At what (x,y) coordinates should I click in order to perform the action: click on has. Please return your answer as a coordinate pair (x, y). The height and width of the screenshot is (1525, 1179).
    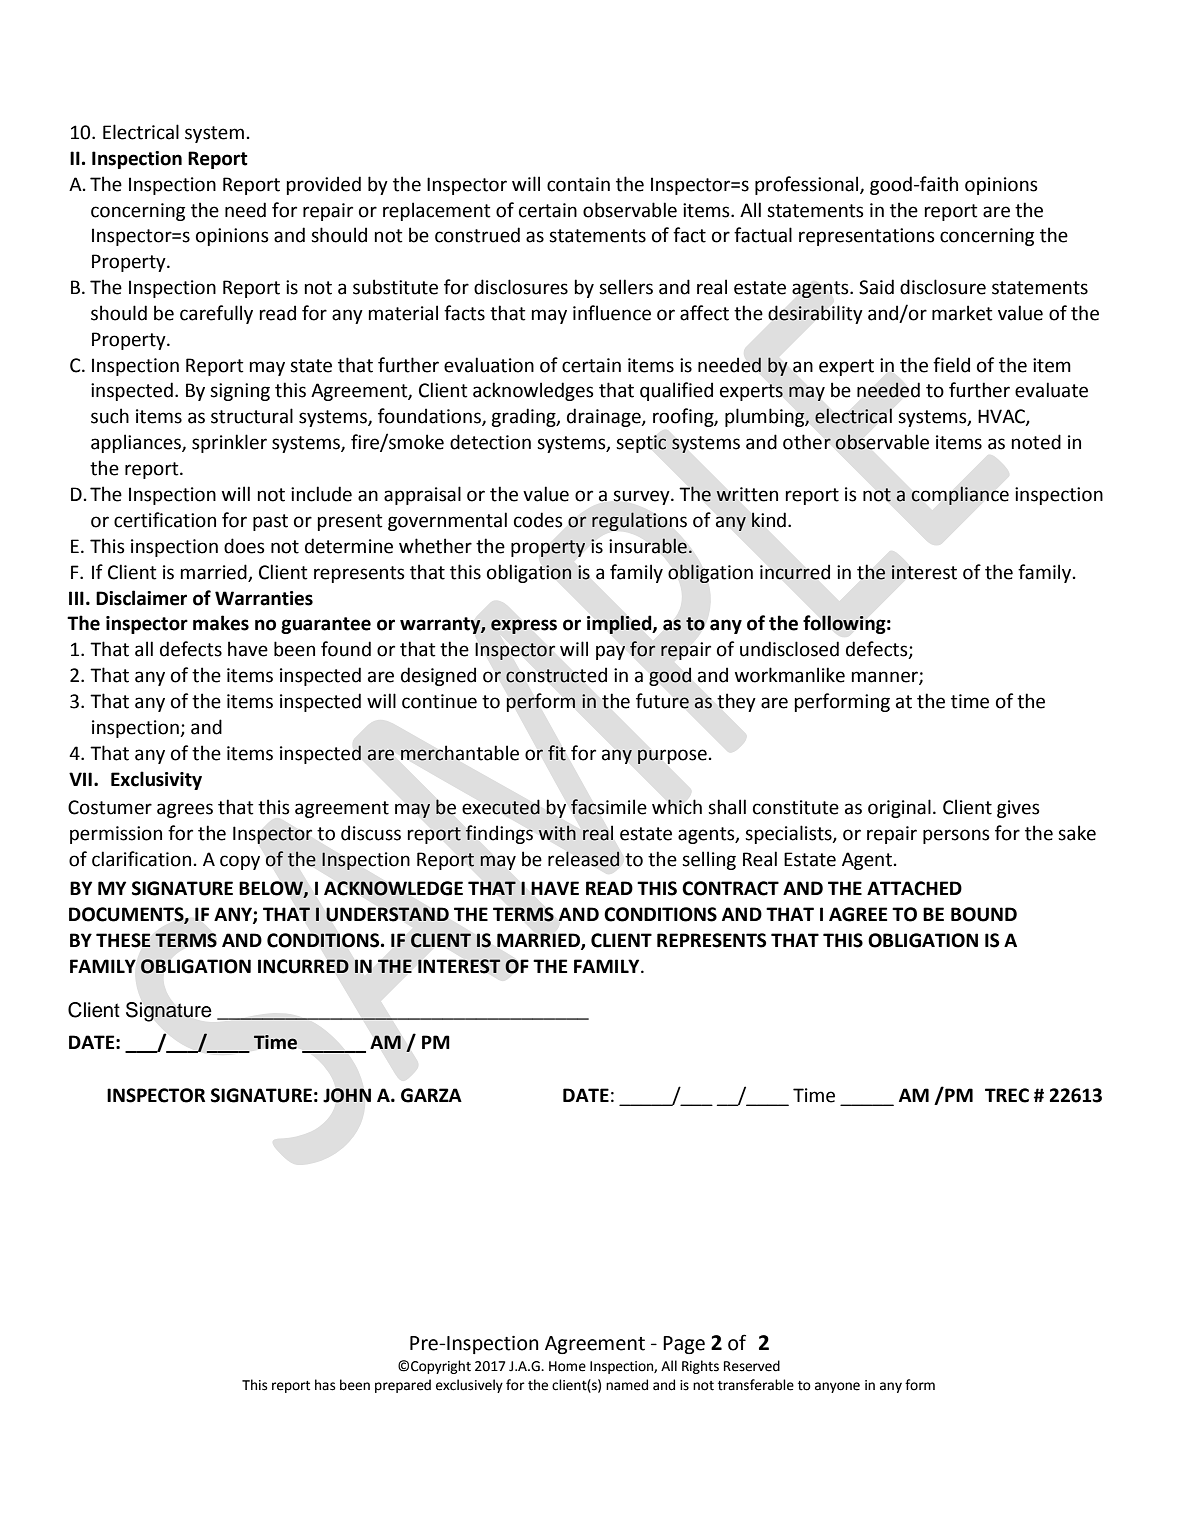
    Looking at the image, I should click on (325, 1385).
